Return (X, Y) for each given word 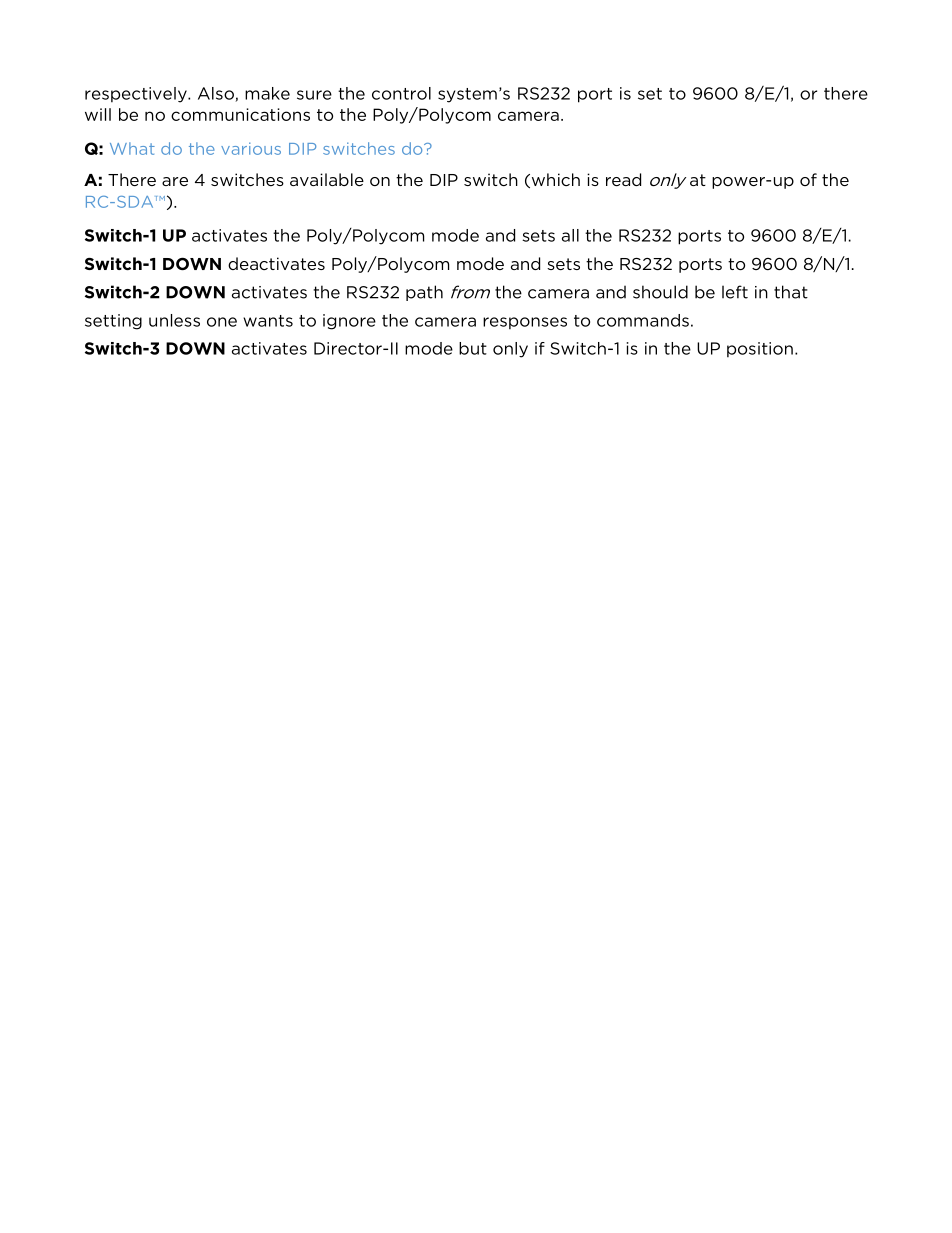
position (760, 350)
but (473, 348)
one (222, 322)
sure (314, 95)
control (401, 93)
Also (217, 94)
